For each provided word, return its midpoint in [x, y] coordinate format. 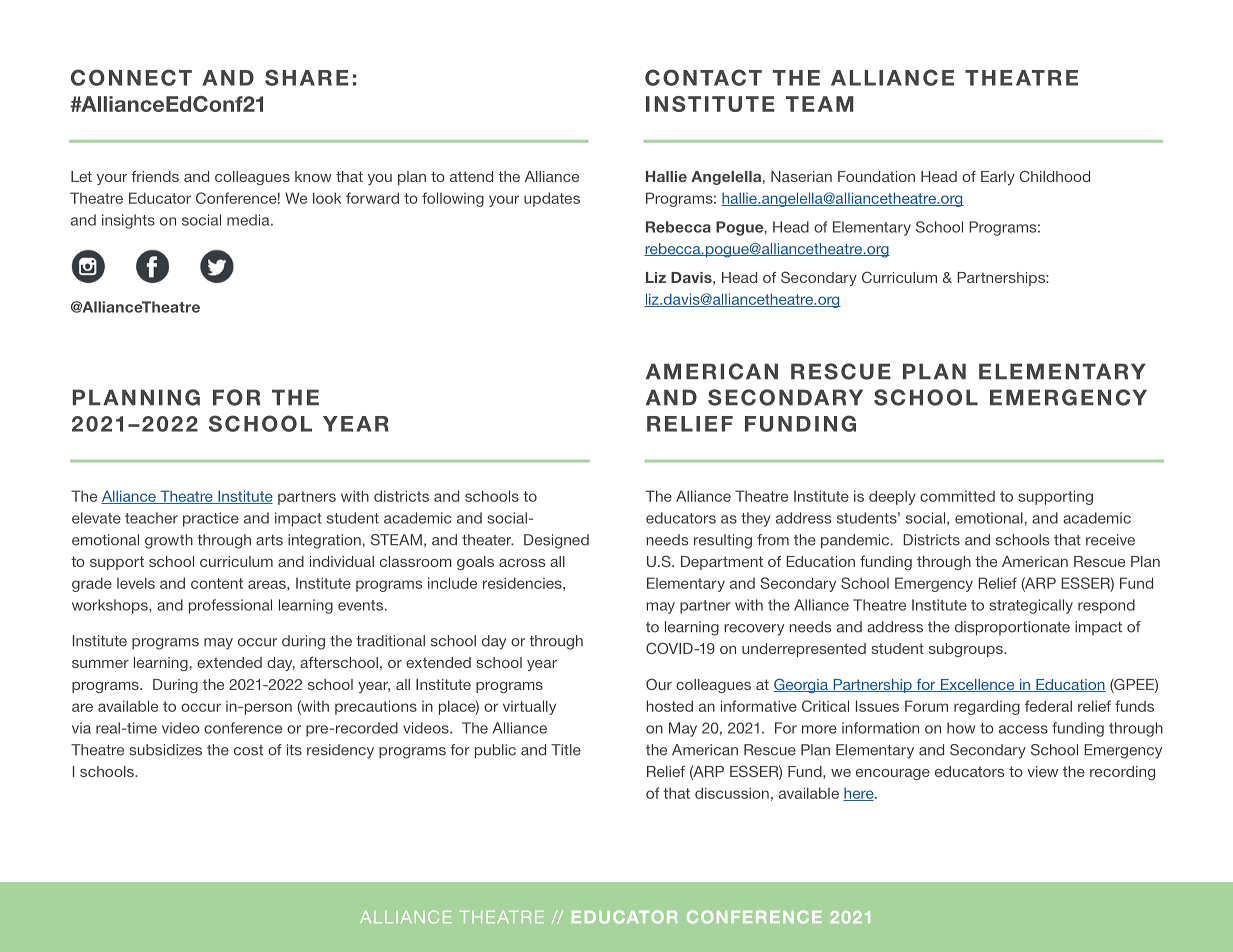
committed [957, 496]
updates [552, 199]
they [756, 519]
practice [211, 519]
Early [998, 178]
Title [566, 750]
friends [155, 176]
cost [248, 750]
